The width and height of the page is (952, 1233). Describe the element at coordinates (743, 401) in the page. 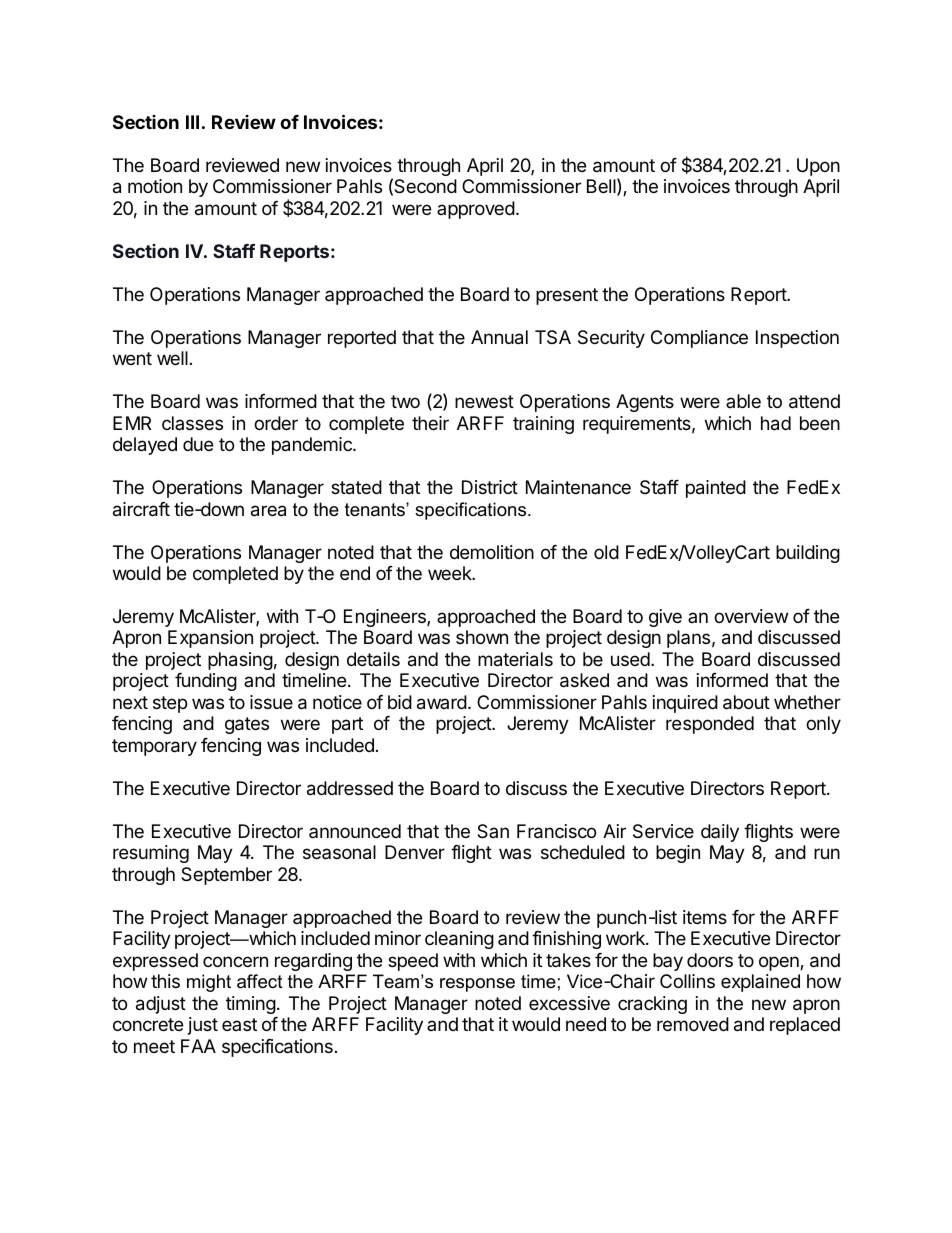

I see `able` at that location.
